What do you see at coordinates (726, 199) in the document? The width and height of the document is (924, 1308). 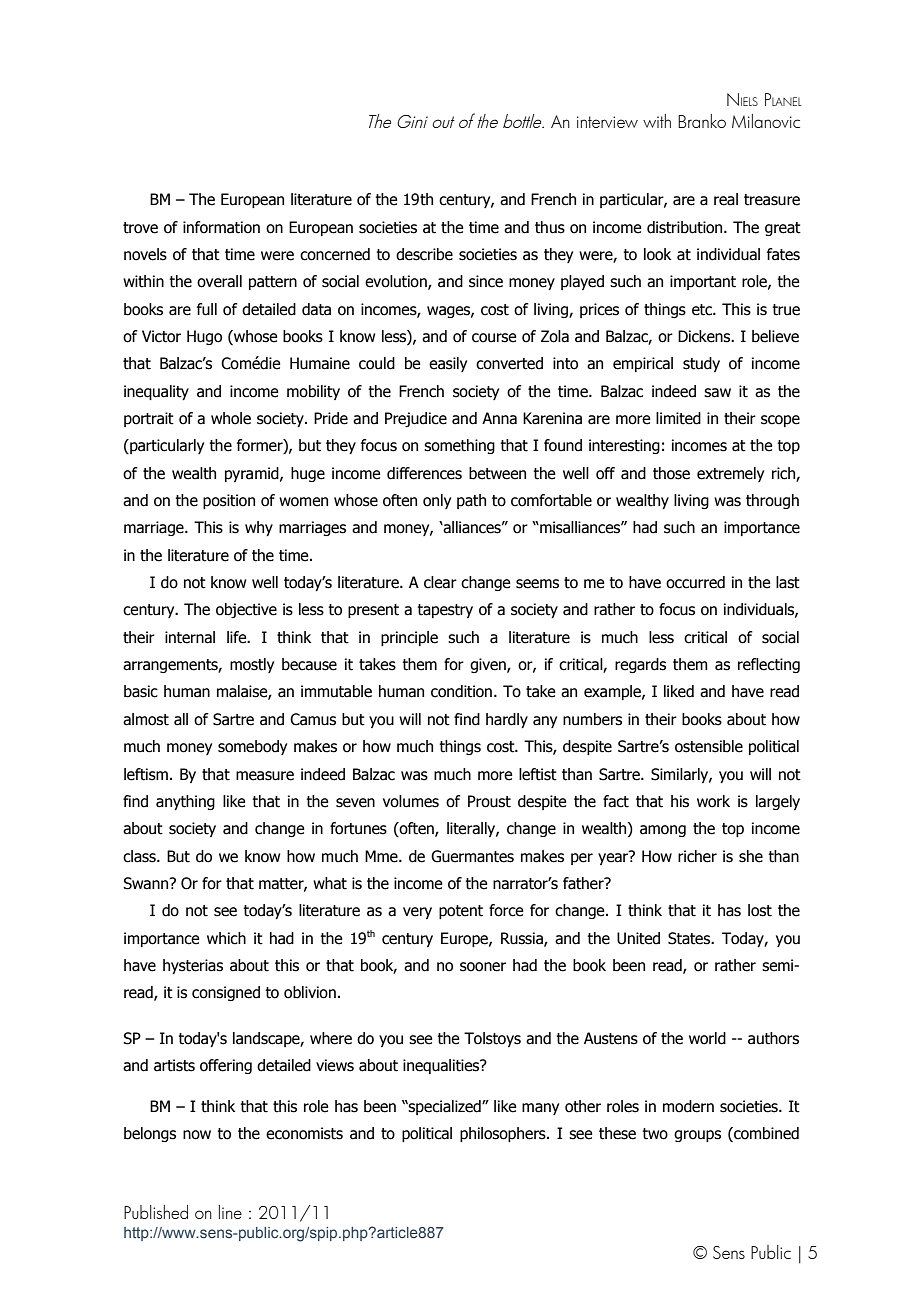 I see `real` at bounding box center [726, 199].
